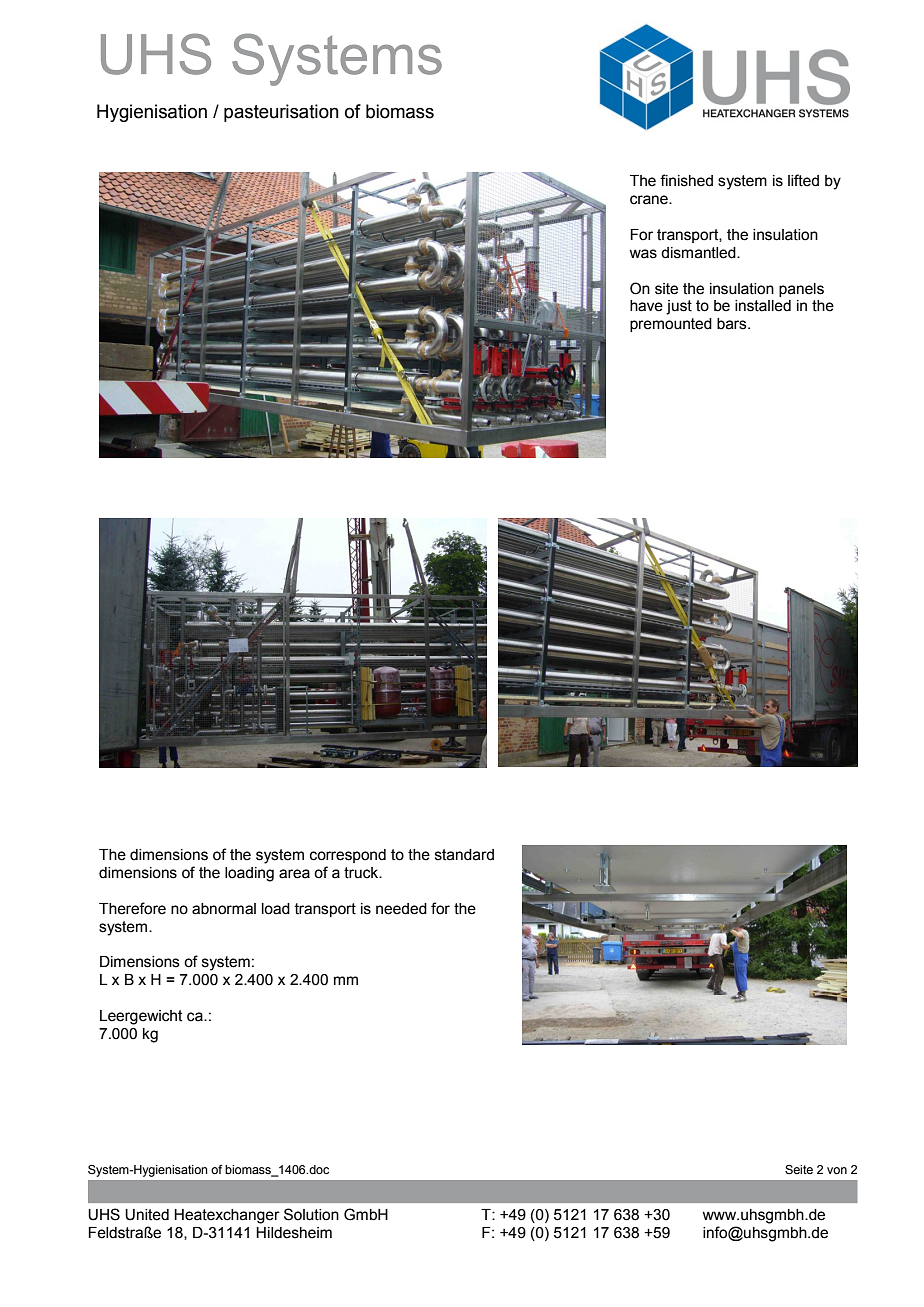 This screenshot has width=924, height=1307. What do you see at coordinates (646, 306) in the screenshot?
I see `have` at bounding box center [646, 306].
